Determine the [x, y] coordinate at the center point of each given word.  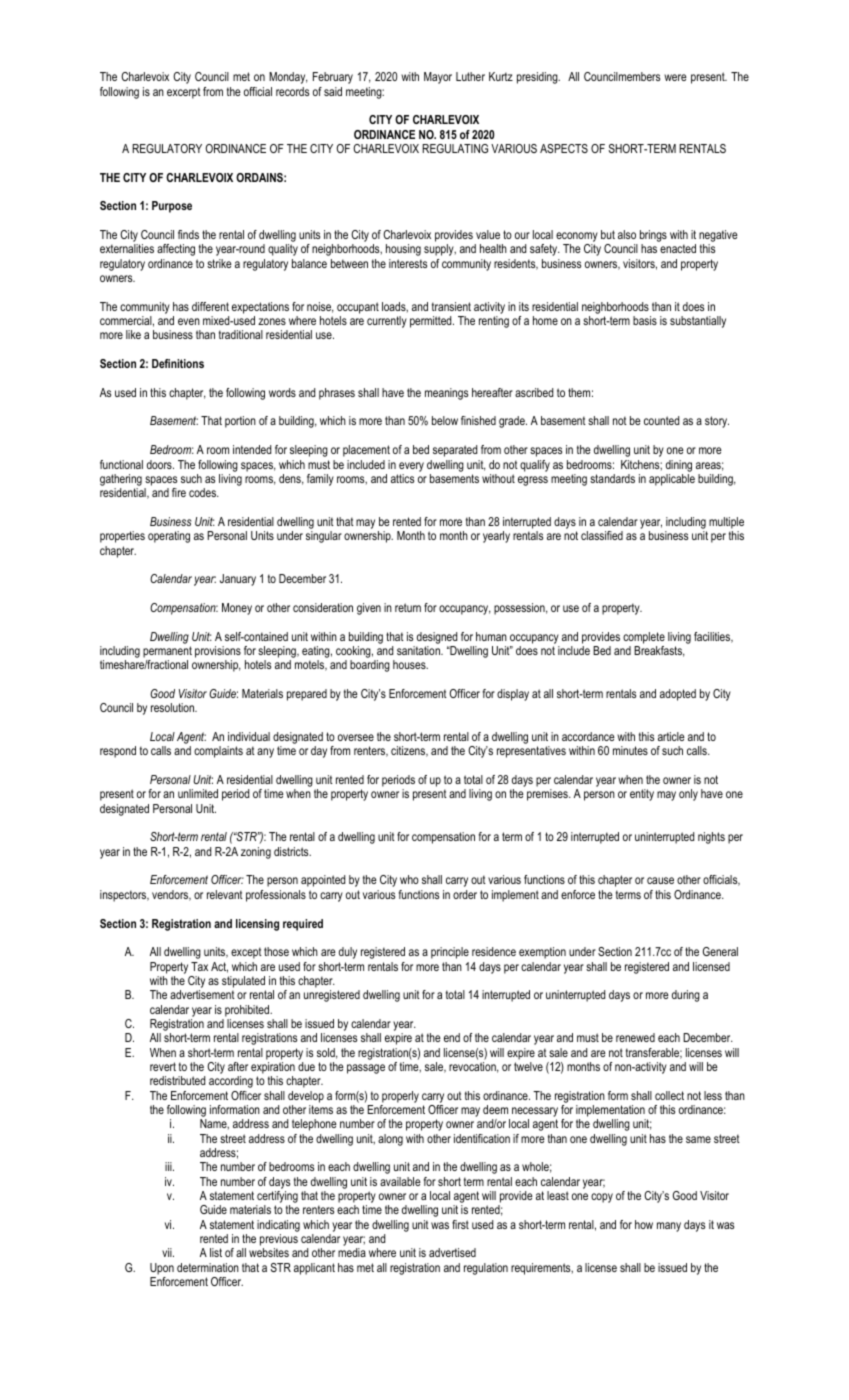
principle [450, 953]
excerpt [184, 93]
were [675, 77]
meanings [446, 394]
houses [410, 664]
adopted [678, 695]
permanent [167, 652]
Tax [199, 966]
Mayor [438, 78]
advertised [452, 1252]
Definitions [178, 363]
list [216, 1252]
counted [661, 420]
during [686, 996]
